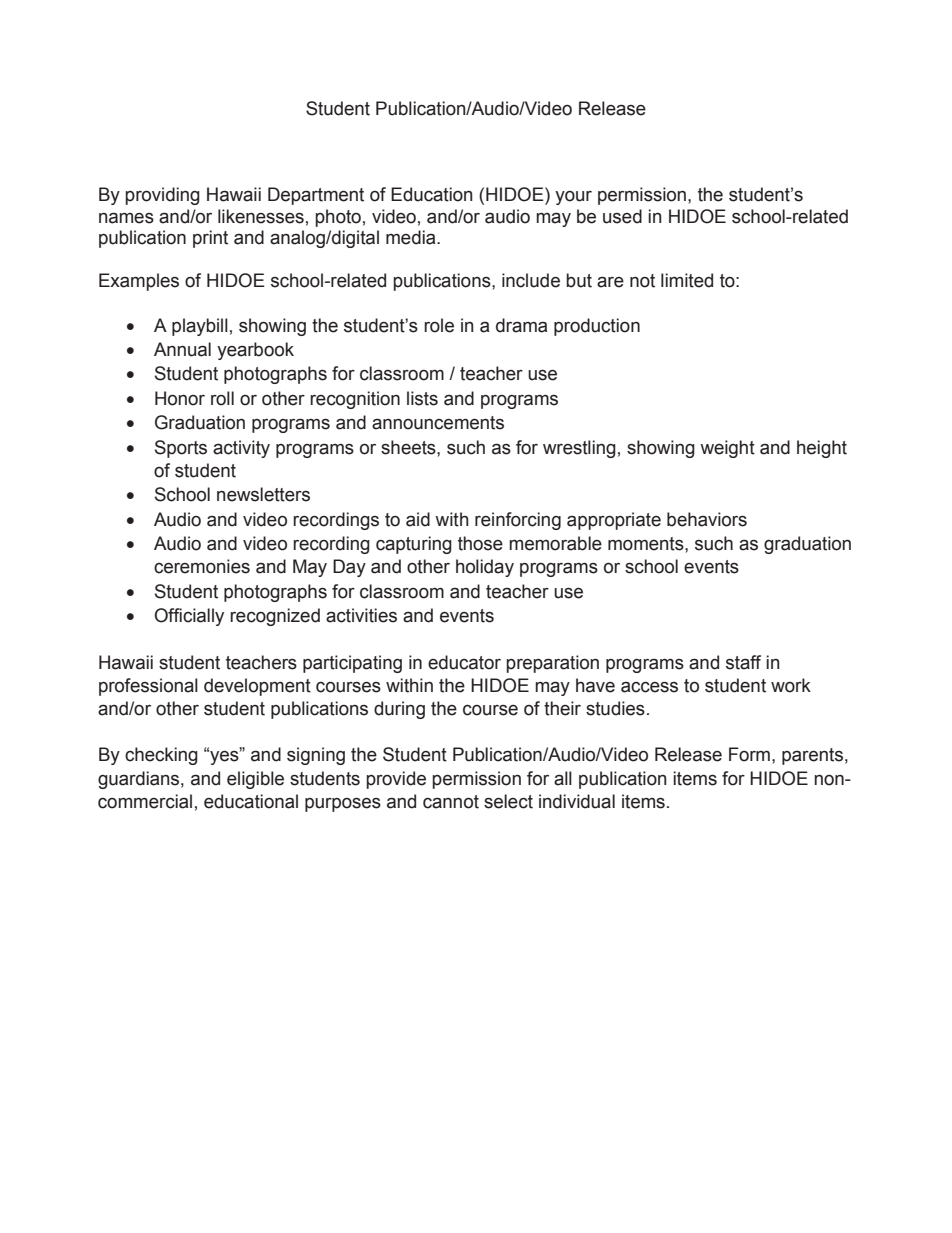 The height and width of the image is (1233, 952). I want to click on eligible, so click(255, 780).
